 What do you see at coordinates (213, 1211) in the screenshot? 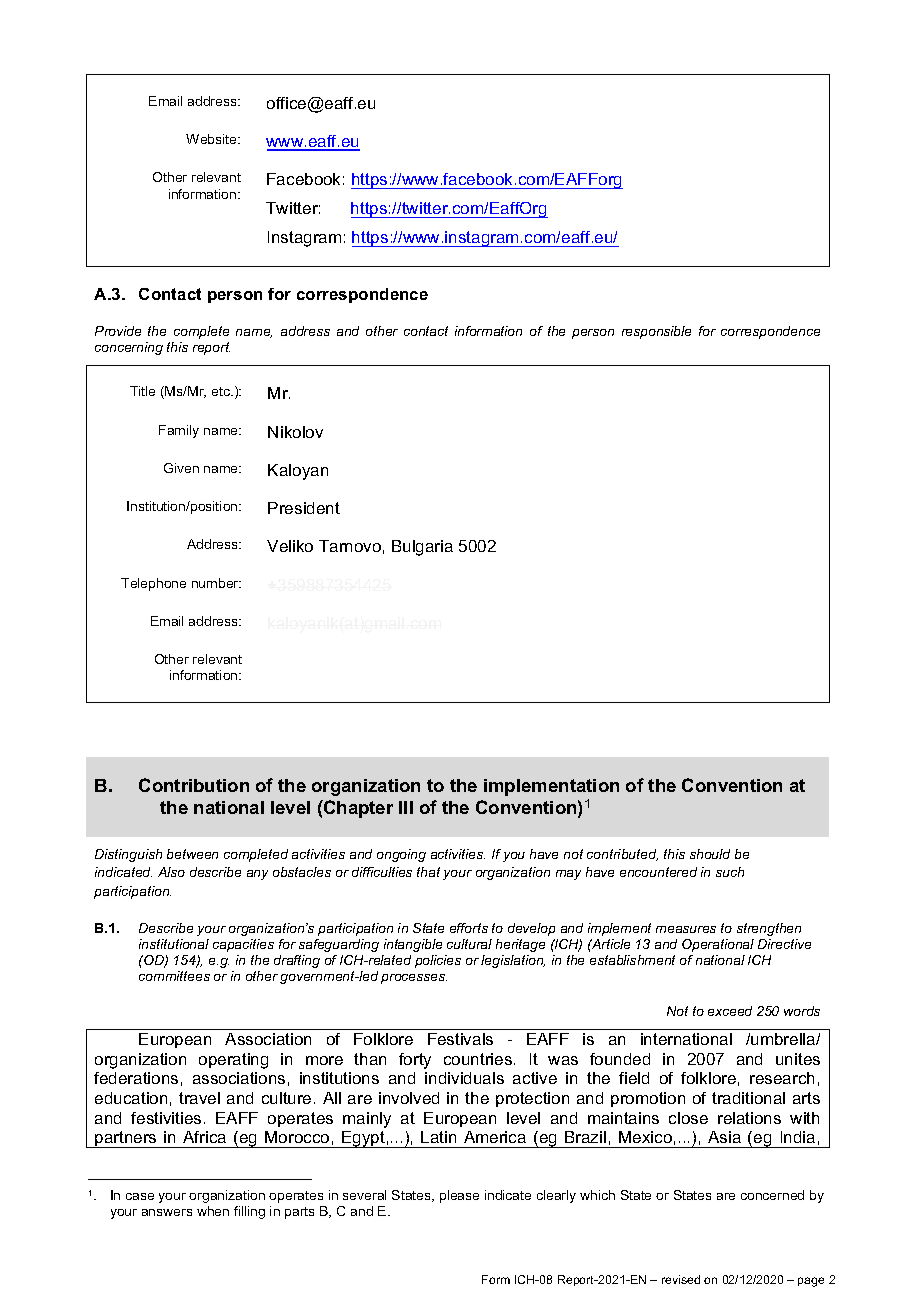
I see `when` at bounding box center [213, 1211].
